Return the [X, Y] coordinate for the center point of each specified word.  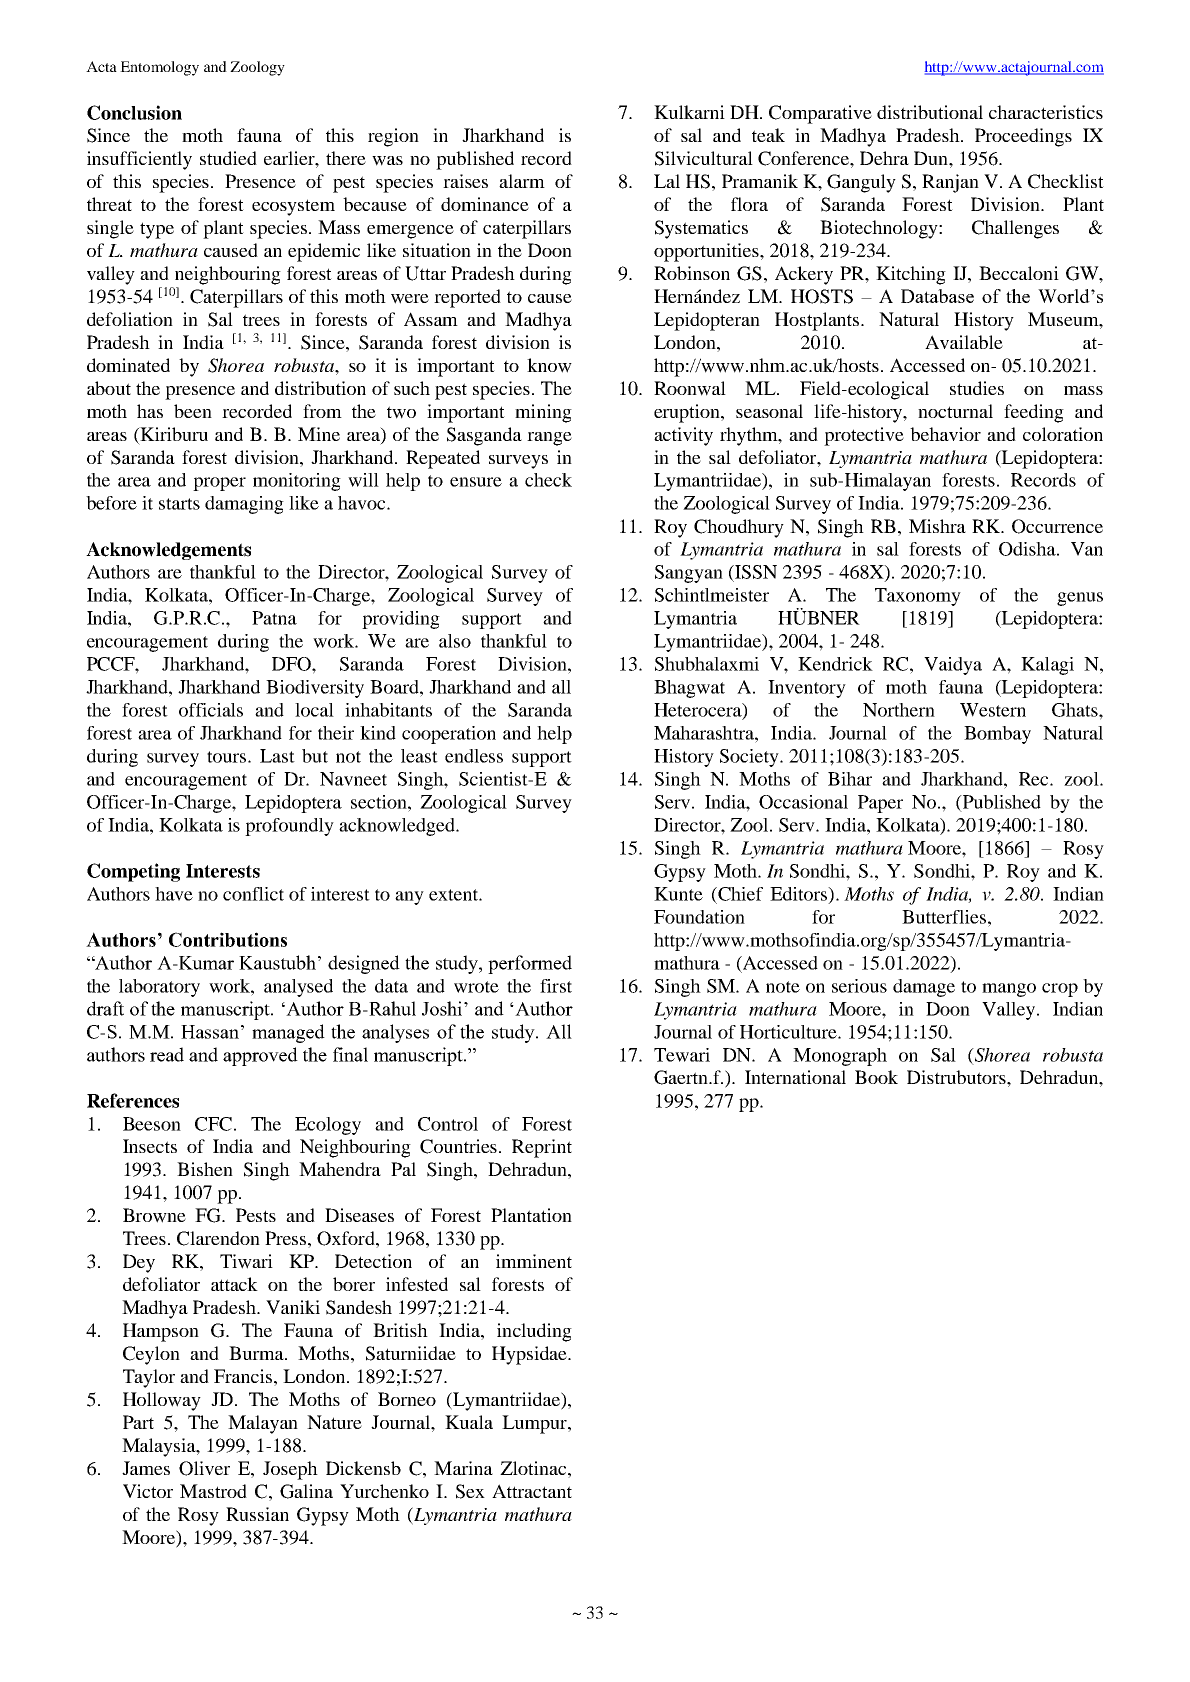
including [534, 1332]
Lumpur [535, 1424]
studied [228, 158]
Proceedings [1023, 137]
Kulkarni [689, 112]
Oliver [204, 1468]
